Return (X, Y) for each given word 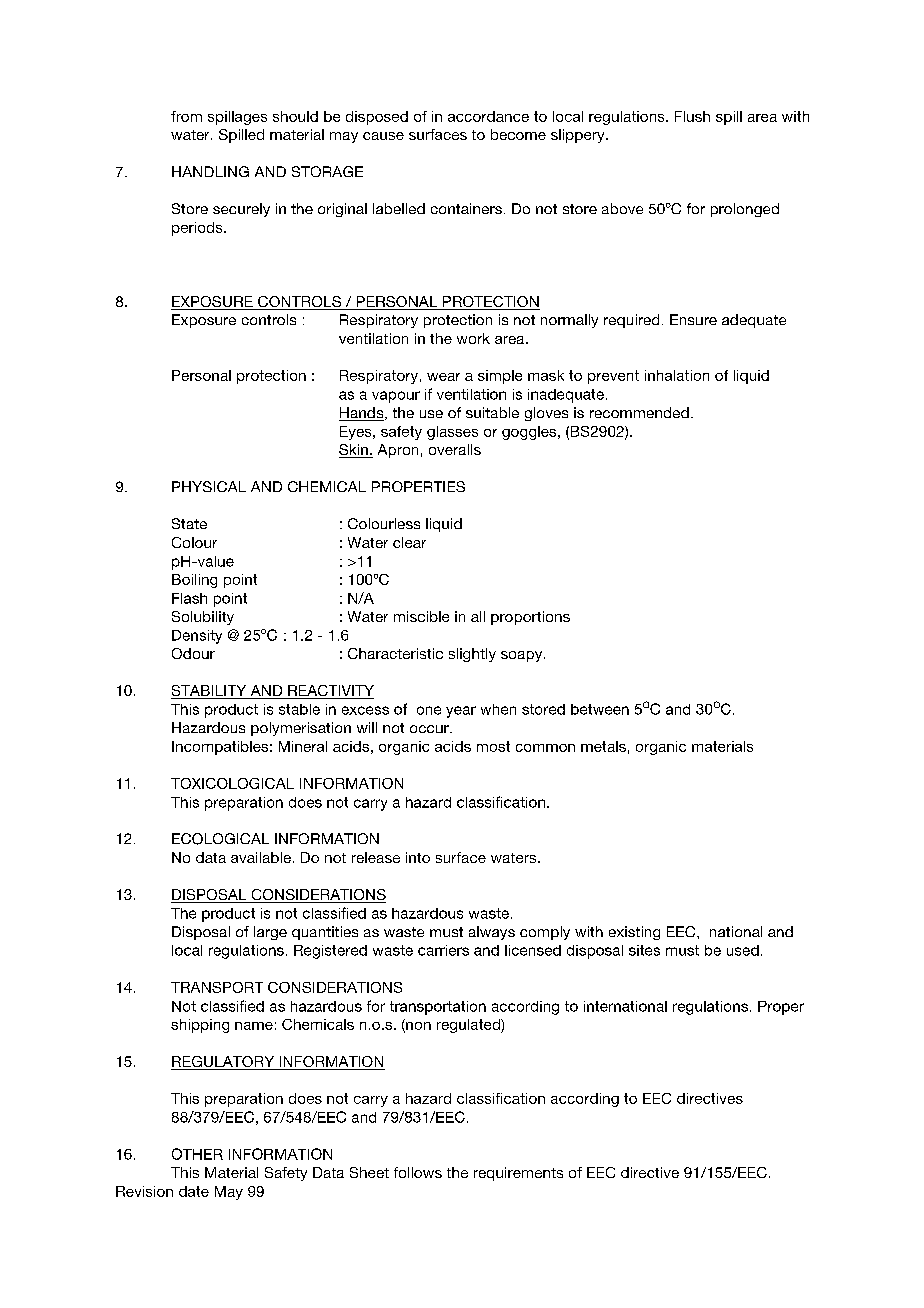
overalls (455, 449)
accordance (488, 116)
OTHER (197, 1154)
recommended (639, 412)
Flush (692, 116)
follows (418, 1172)
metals (603, 746)
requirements (518, 1174)
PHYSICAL (209, 486)
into (418, 857)
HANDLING (210, 171)
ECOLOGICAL (220, 839)
